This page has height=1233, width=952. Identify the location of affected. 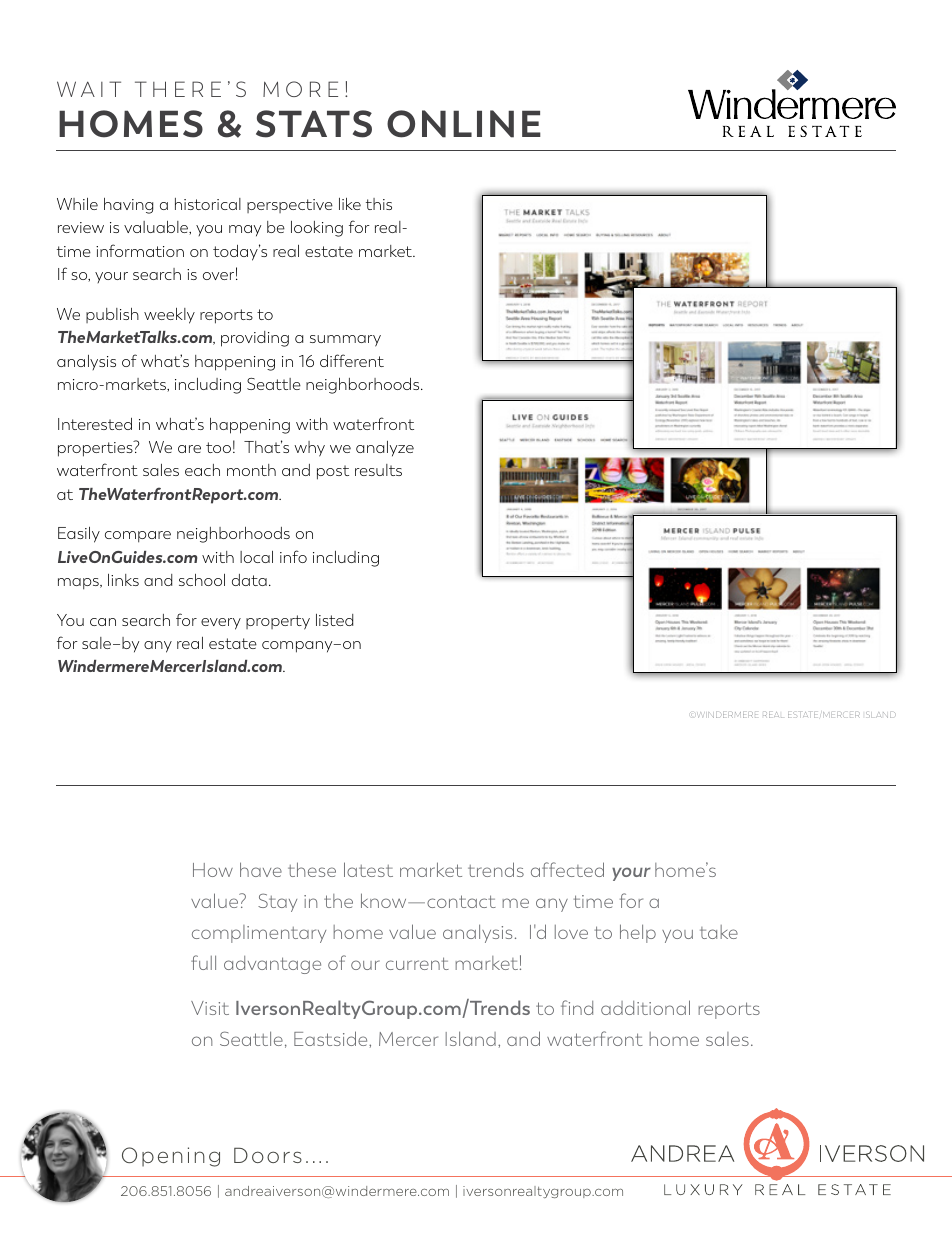
(567, 869).
